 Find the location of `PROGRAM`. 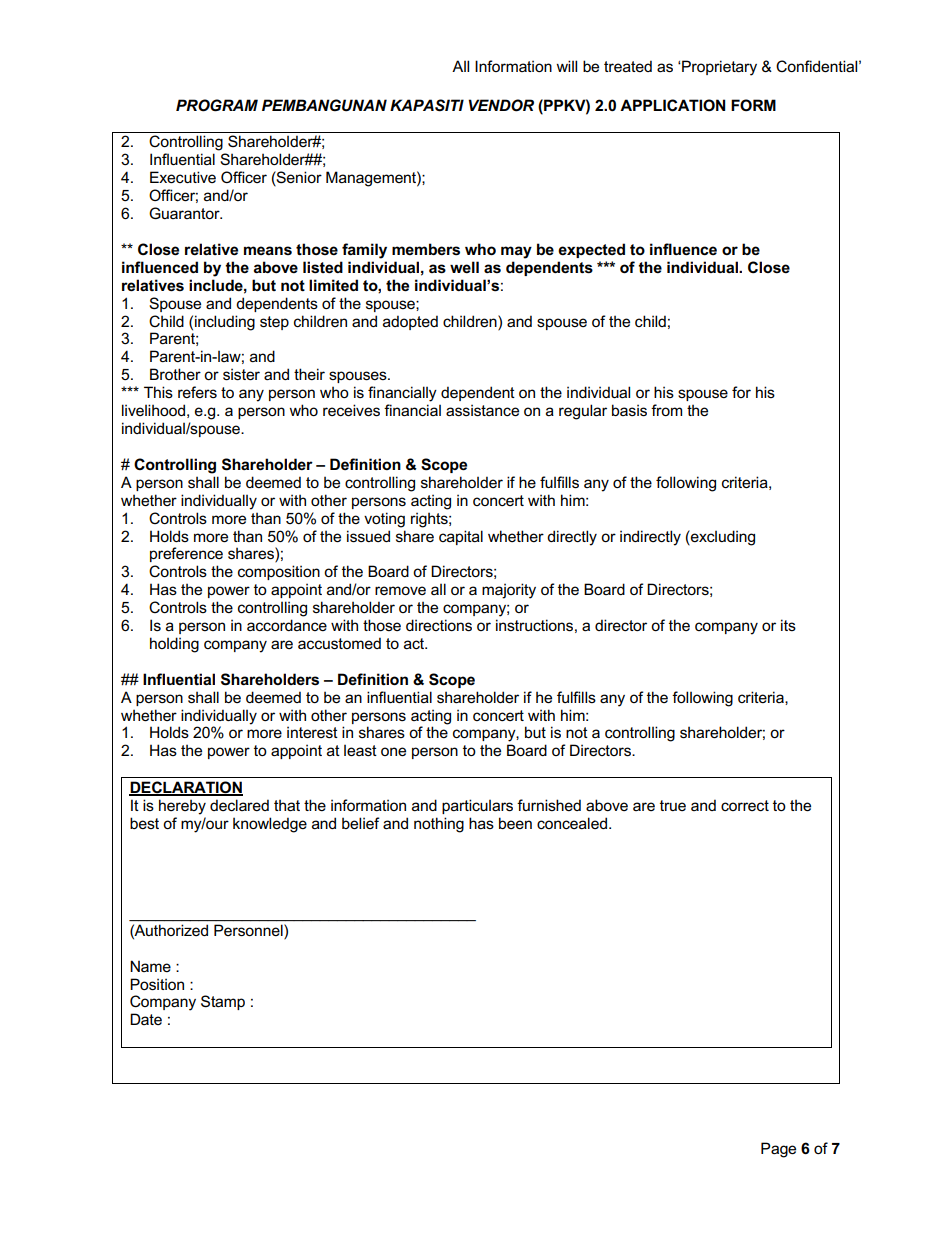

PROGRAM is located at coordinates (217, 105).
